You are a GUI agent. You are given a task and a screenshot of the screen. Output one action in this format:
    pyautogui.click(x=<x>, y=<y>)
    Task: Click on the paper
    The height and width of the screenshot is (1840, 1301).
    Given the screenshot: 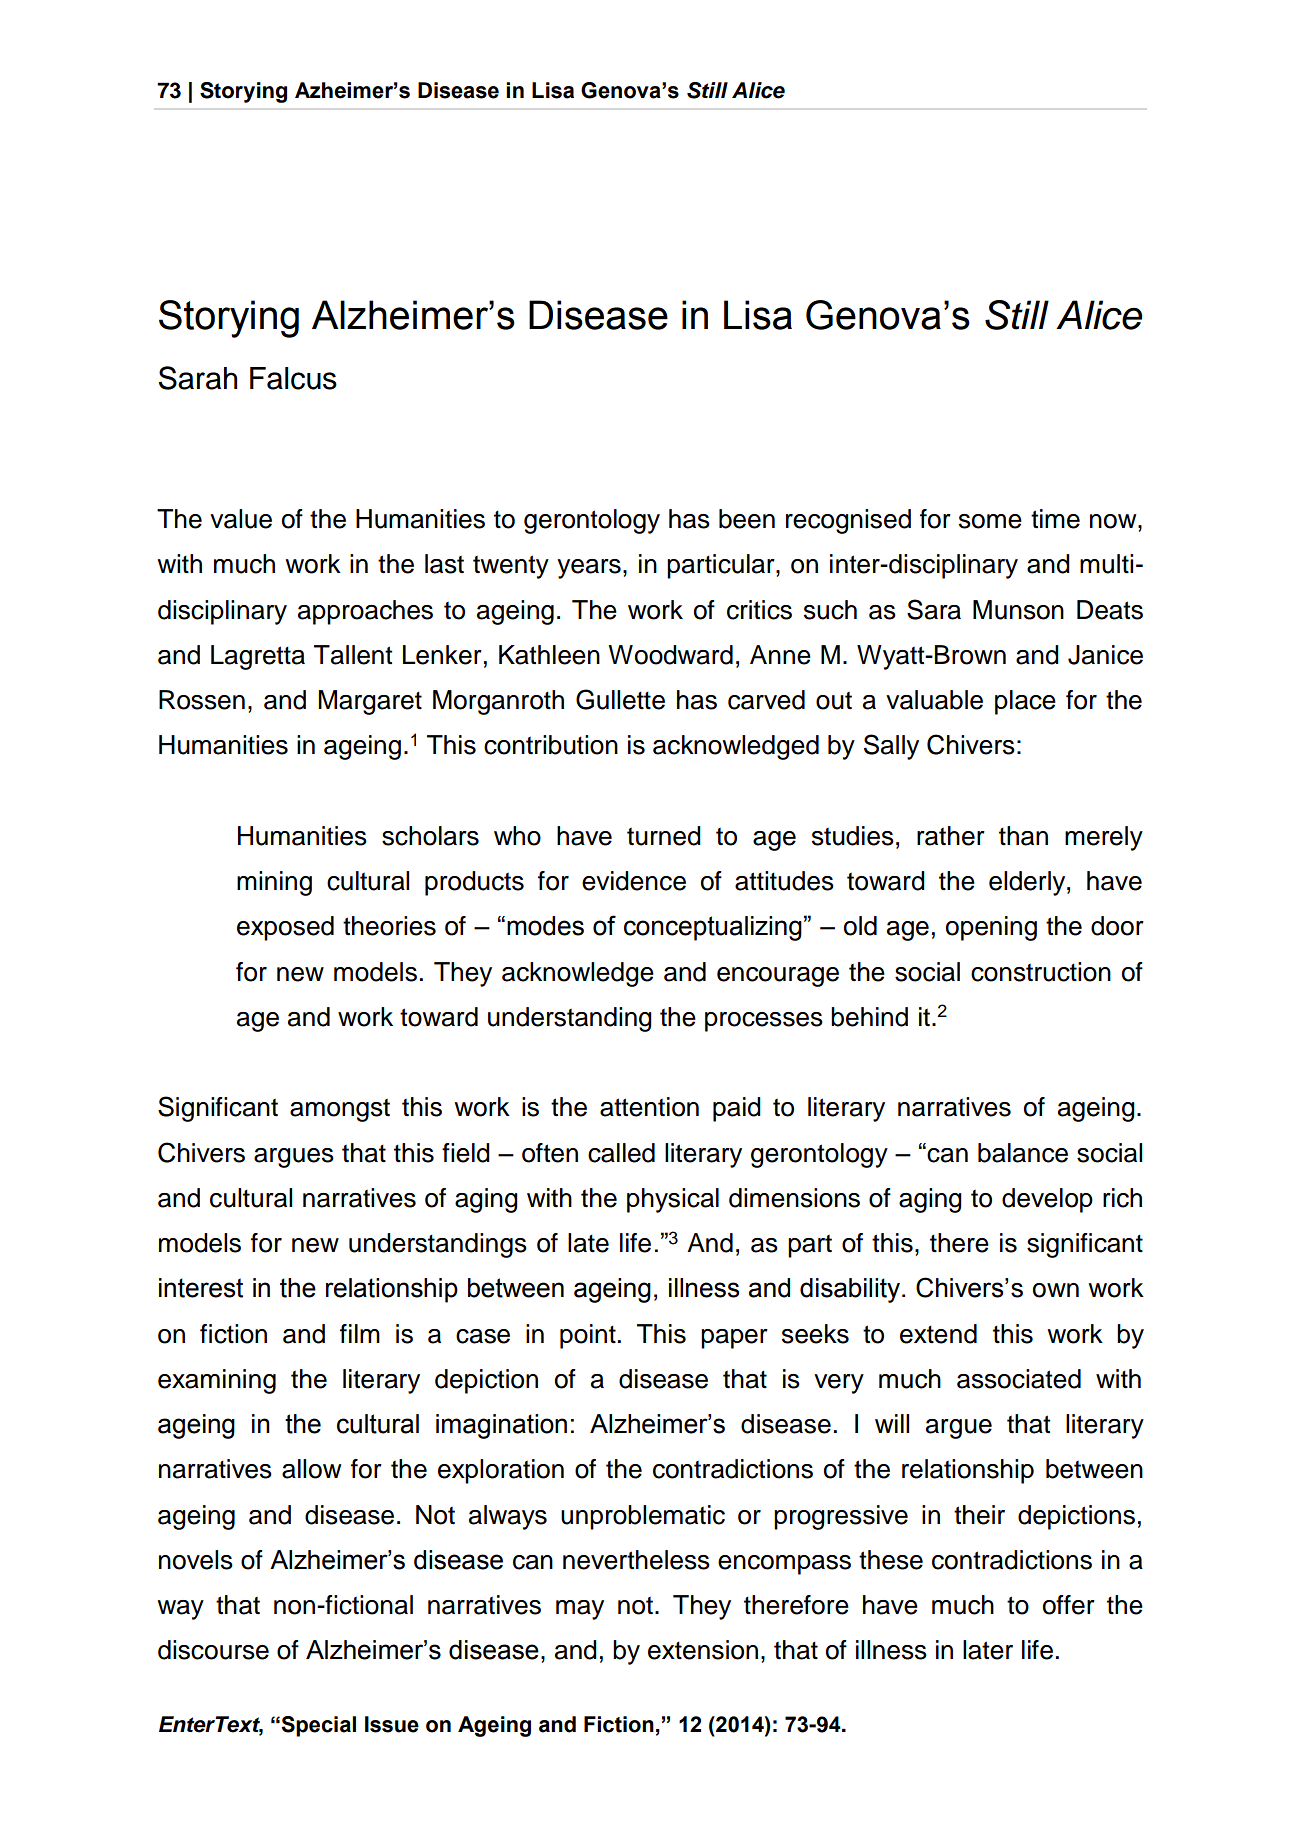 What is the action you would take?
    pyautogui.click(x=734, y=1339)
